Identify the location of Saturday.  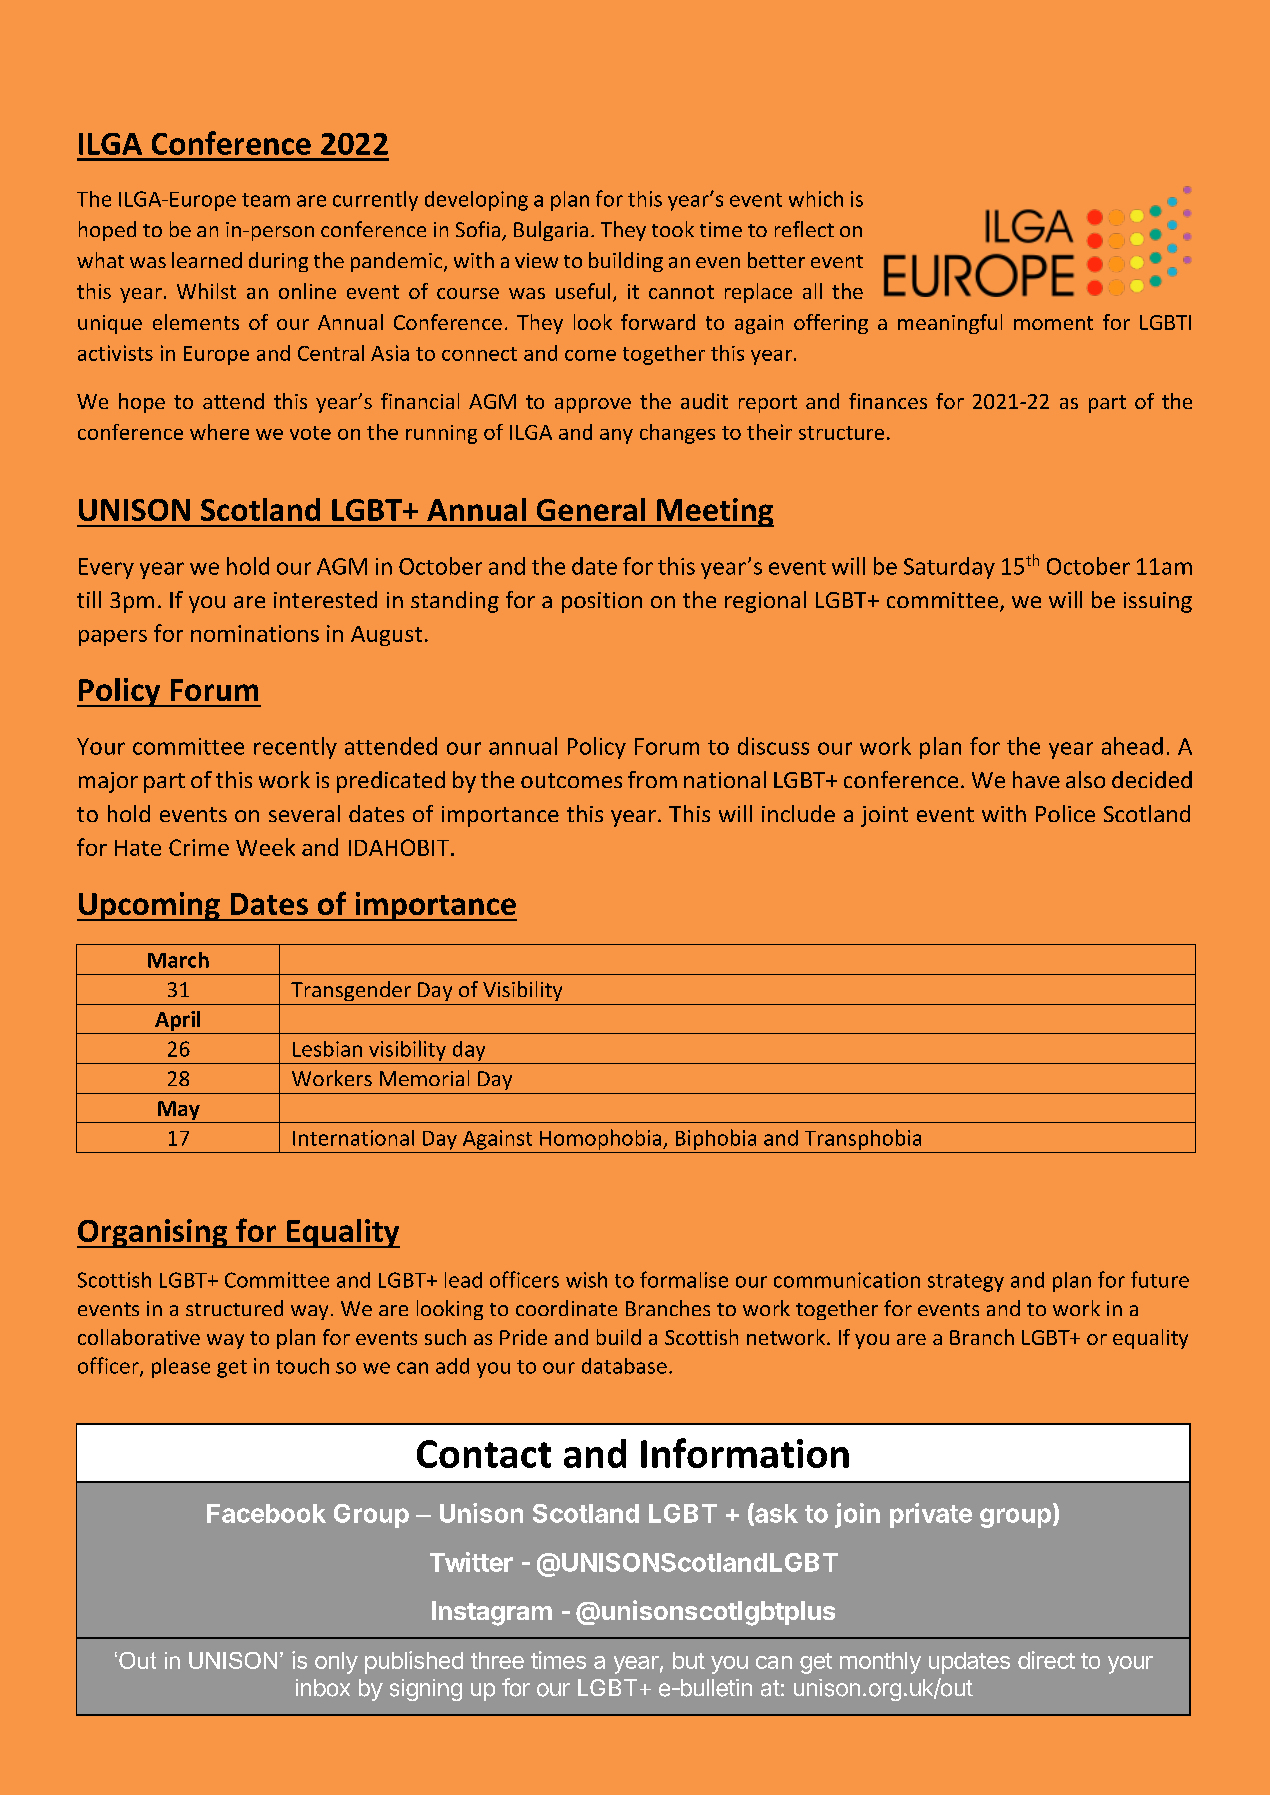
(949, 568).
